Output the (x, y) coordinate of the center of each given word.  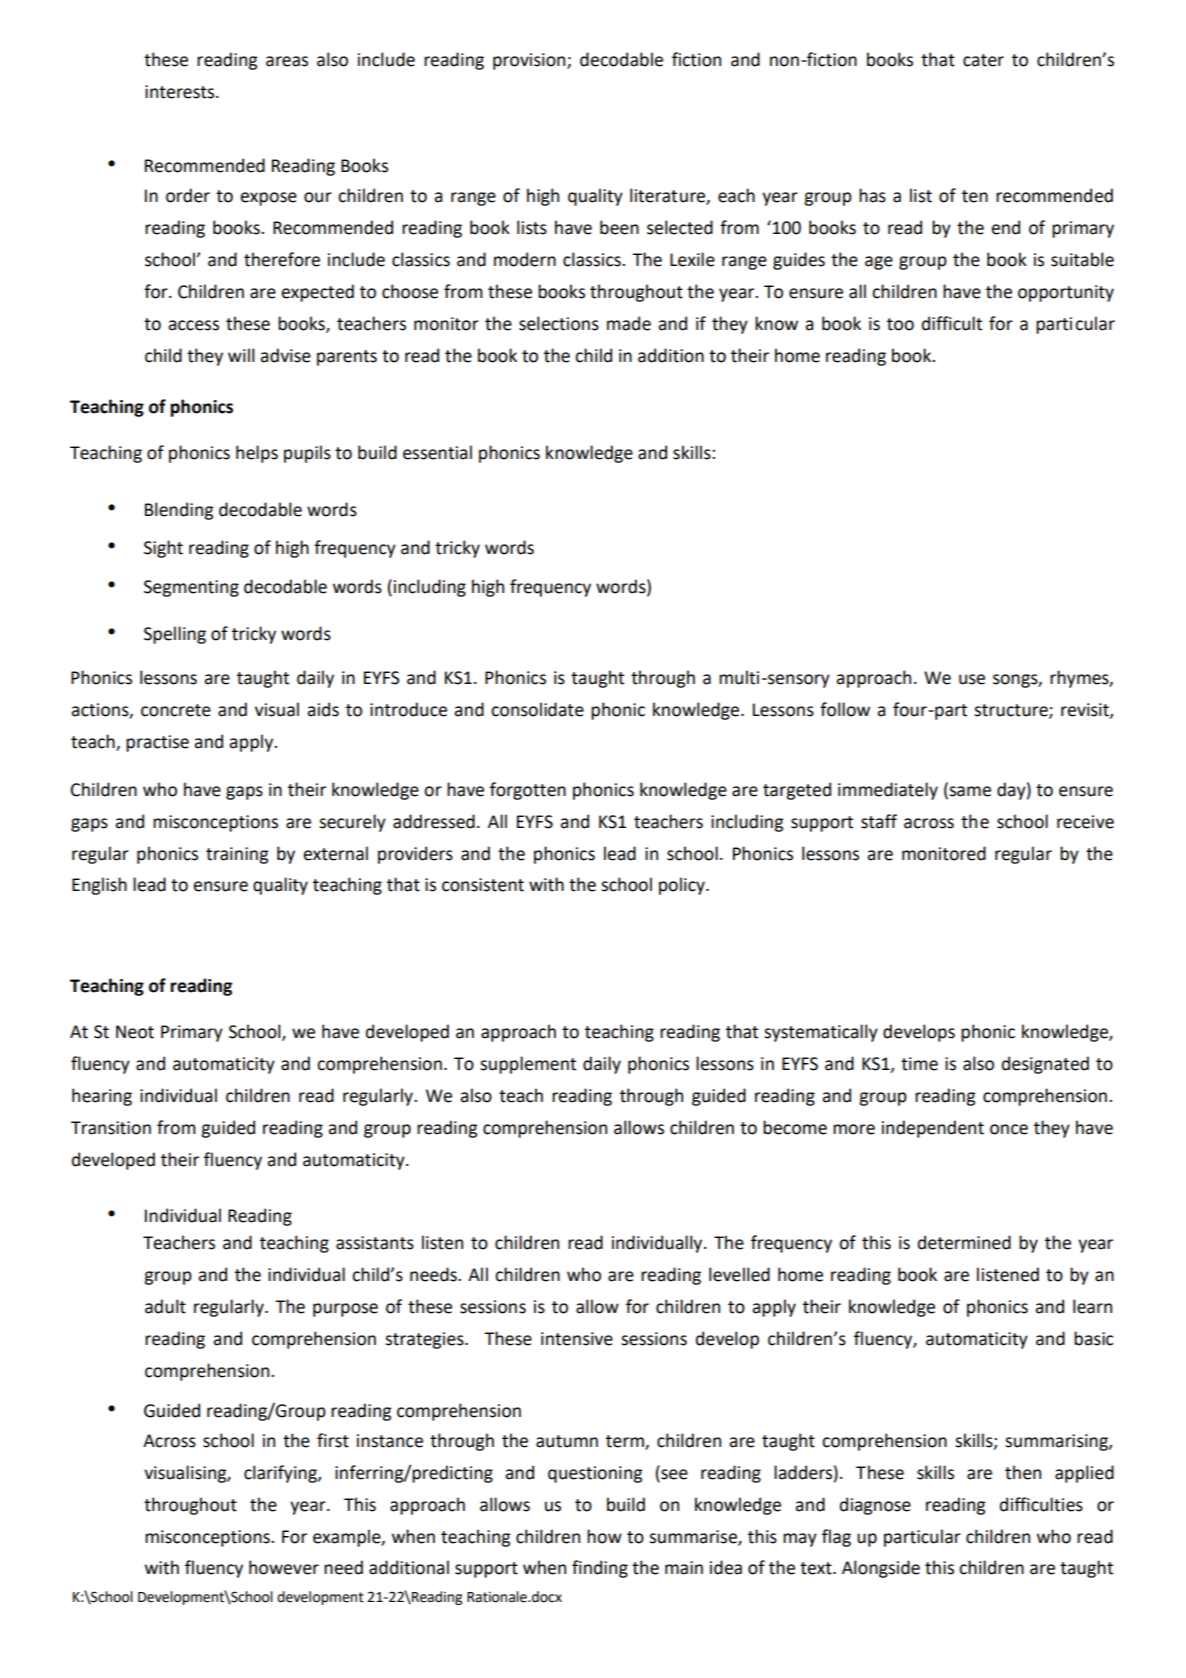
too (900, 324)
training (237, 855)
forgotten (528, 791)
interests (181, 92)
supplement (528, 1065)
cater (983, 60)
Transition (111, 1128)
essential (437, 452)
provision (530, 61)
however (284, 1567)
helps (257, 454)
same (969, 791)
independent (933, 1129)
